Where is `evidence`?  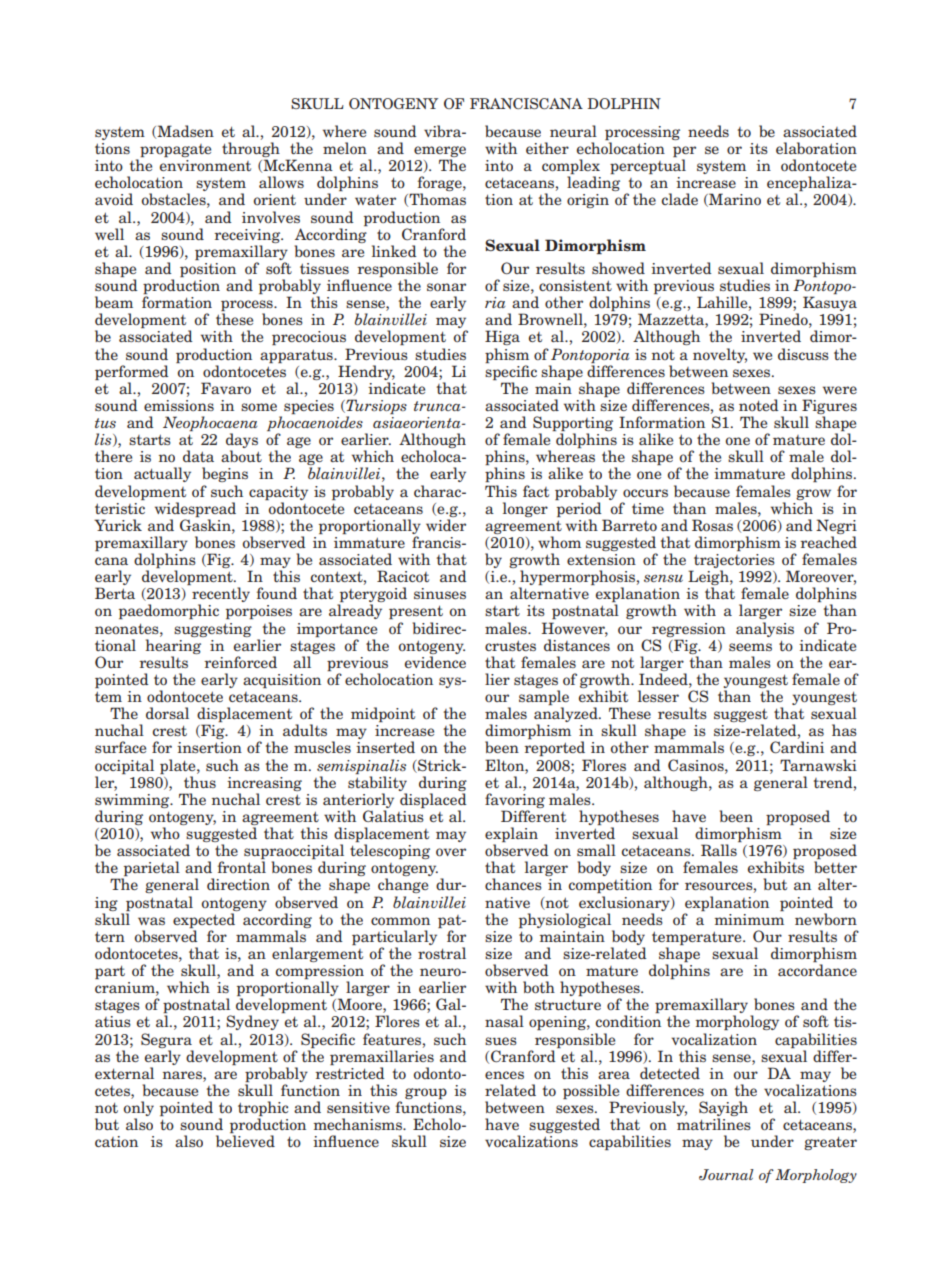 evidence is located at coordinates (435, 662).
